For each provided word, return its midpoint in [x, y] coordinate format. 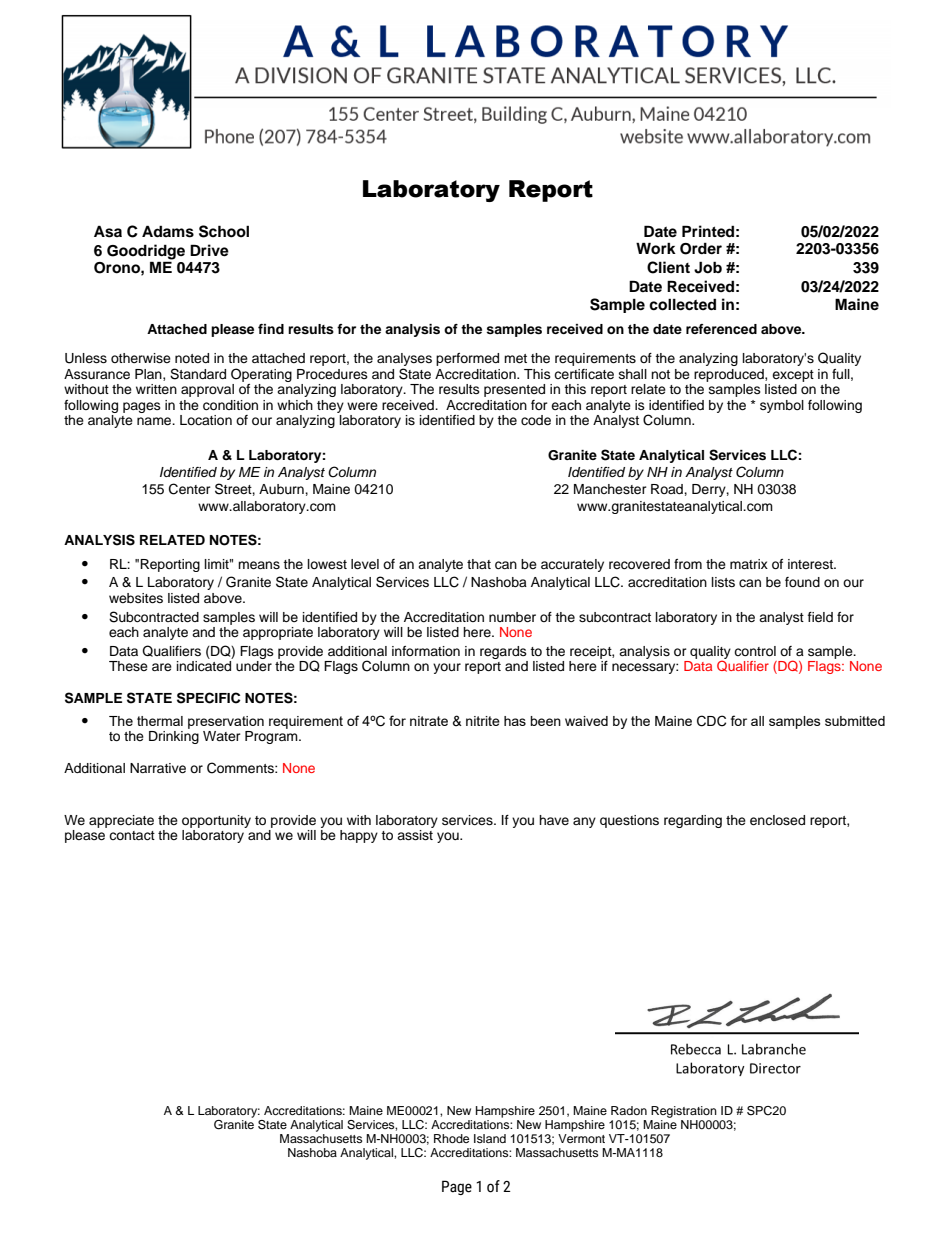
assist [415, 835]
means [259, 565]
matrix [749, 564]
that [479, 564]
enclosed [777, 820]
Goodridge [146, 253]
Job [708, 267]
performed [467, 359]
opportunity [216, 821]
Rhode [451, 1138]
